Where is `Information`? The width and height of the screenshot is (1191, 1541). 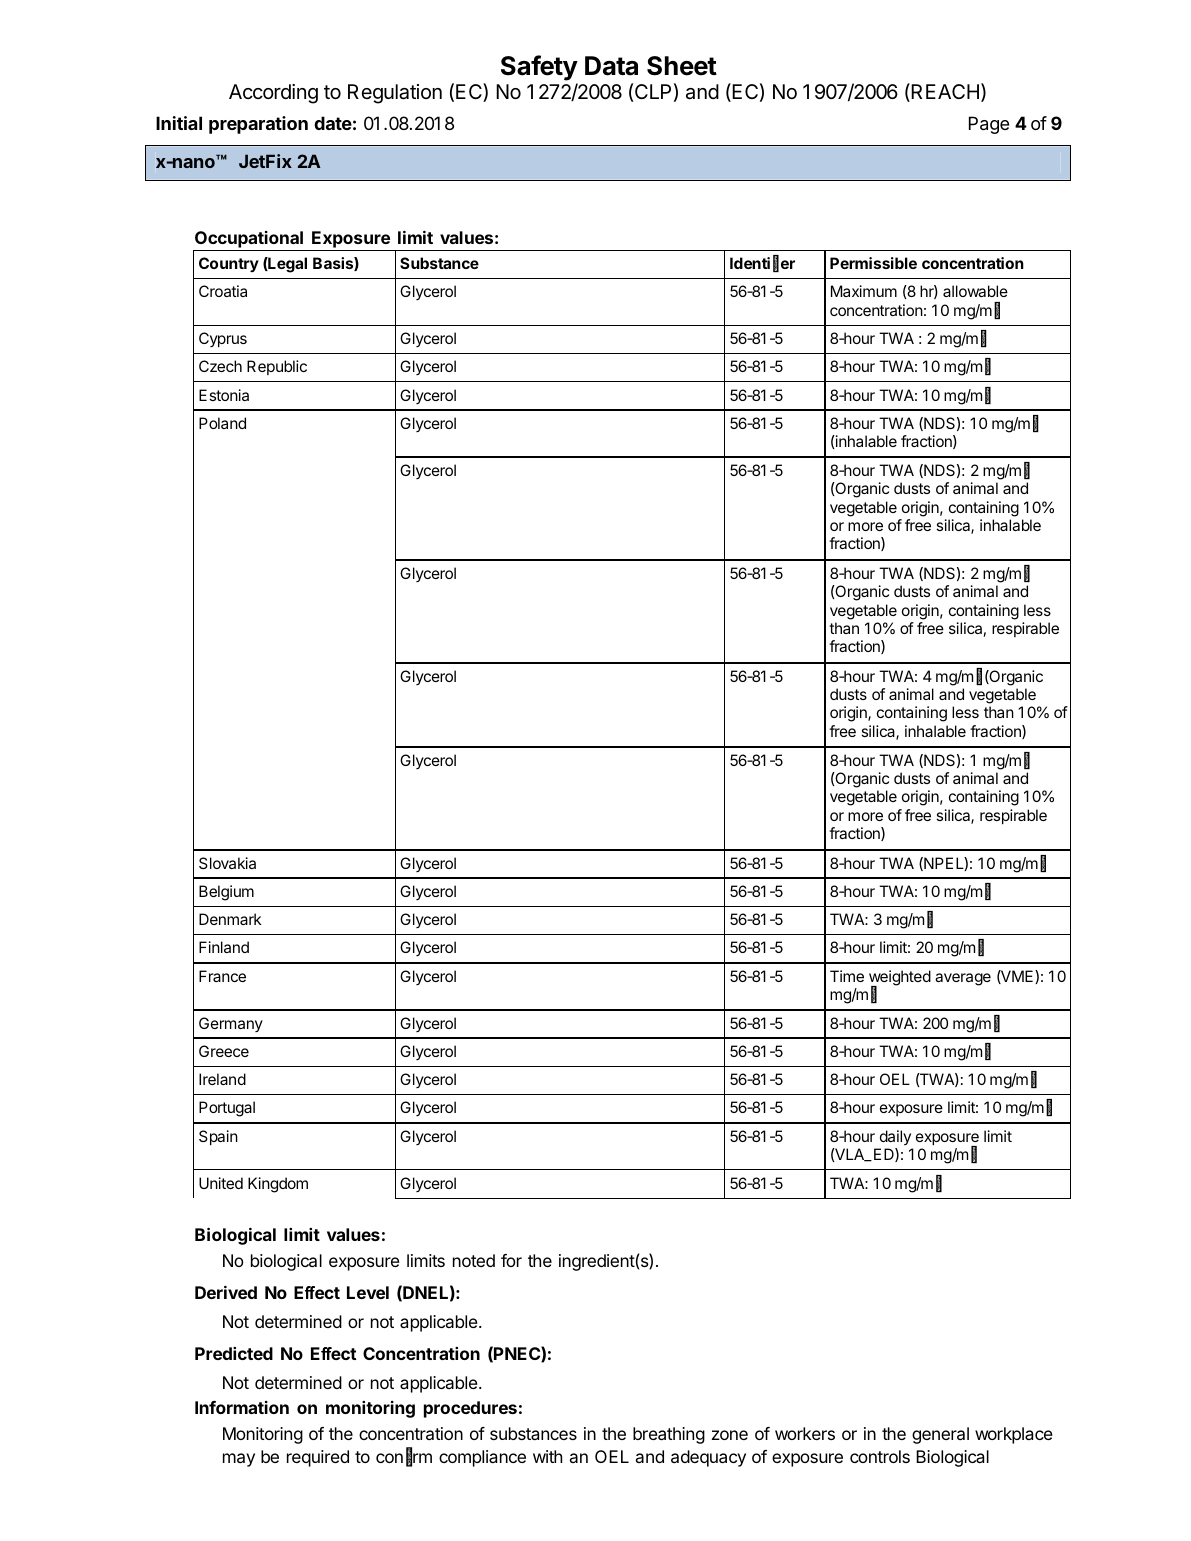 Information is located at coordinates (242, 1407).
